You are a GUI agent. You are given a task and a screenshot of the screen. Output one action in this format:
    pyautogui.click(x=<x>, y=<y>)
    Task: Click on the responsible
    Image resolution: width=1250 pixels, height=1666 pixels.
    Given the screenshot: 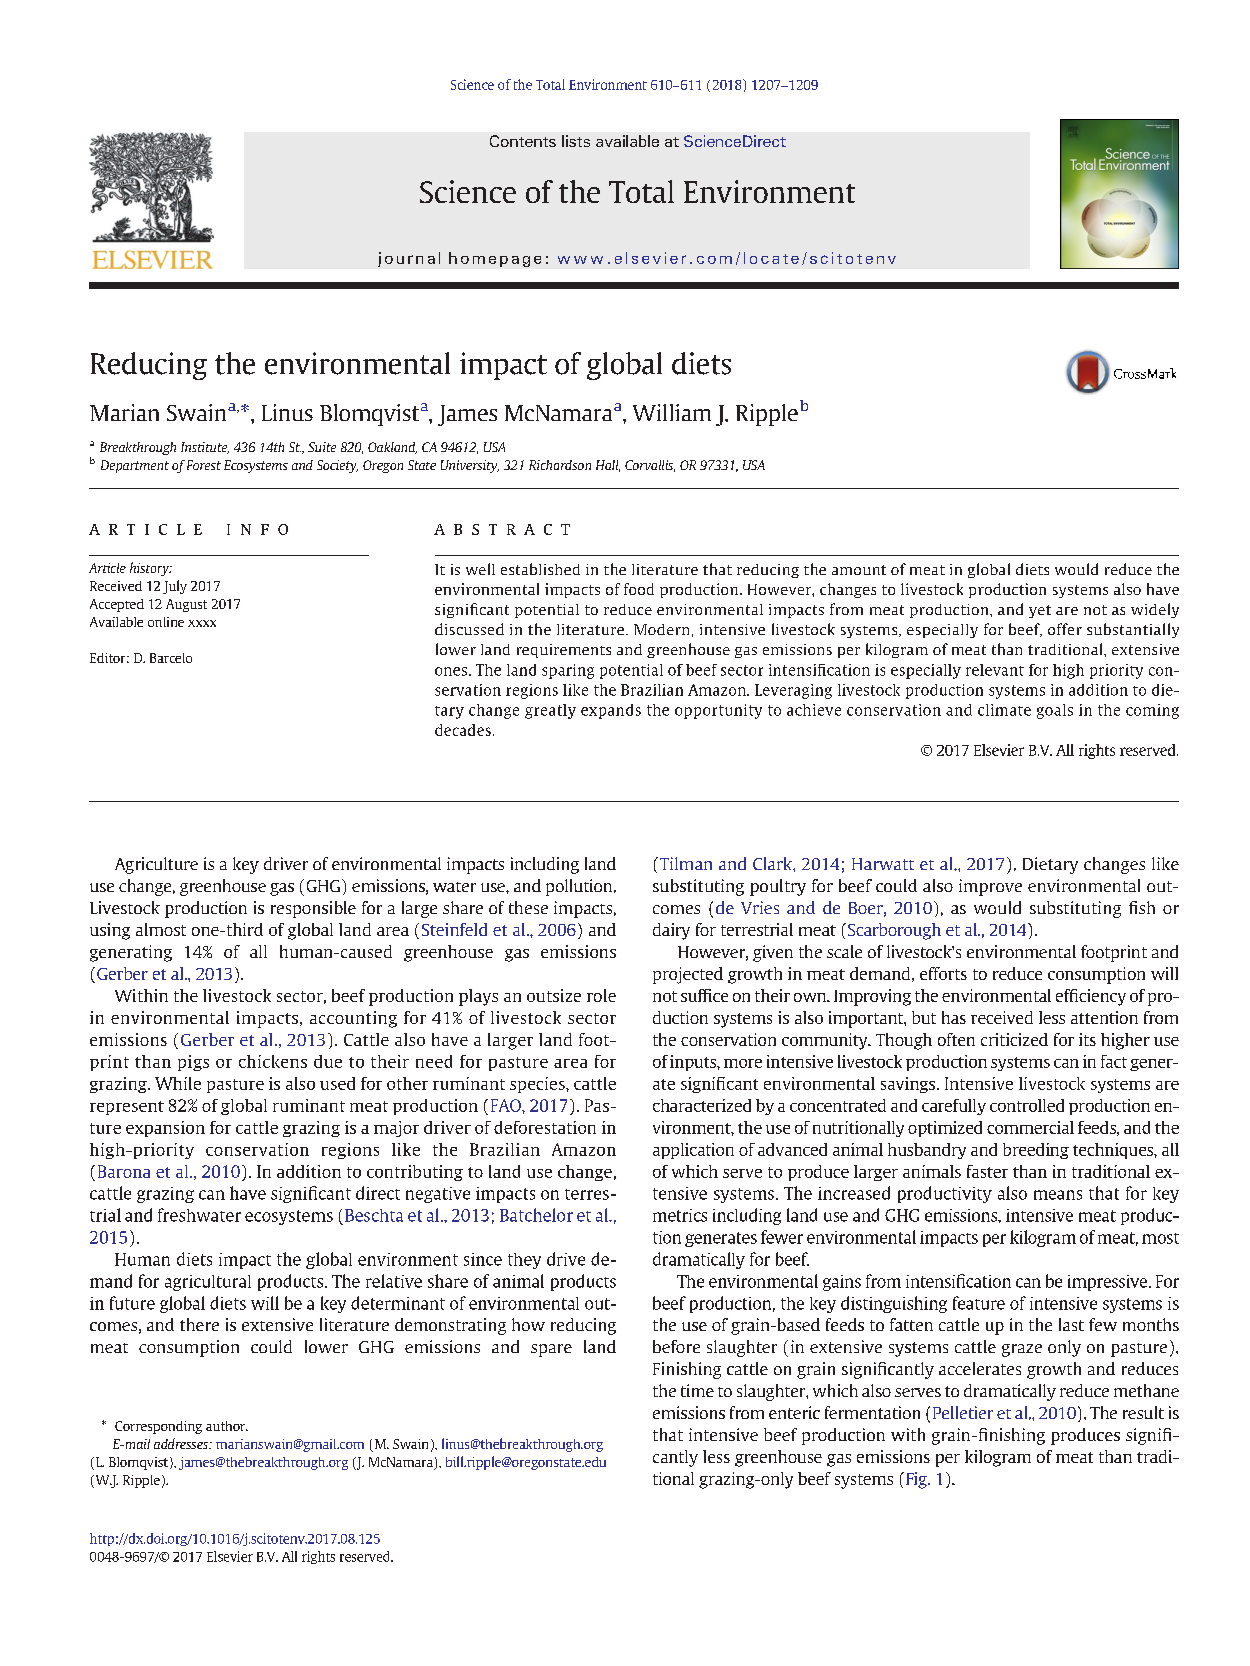 What is the action you would take?
    pyautogui.click(x=313, y=909)
